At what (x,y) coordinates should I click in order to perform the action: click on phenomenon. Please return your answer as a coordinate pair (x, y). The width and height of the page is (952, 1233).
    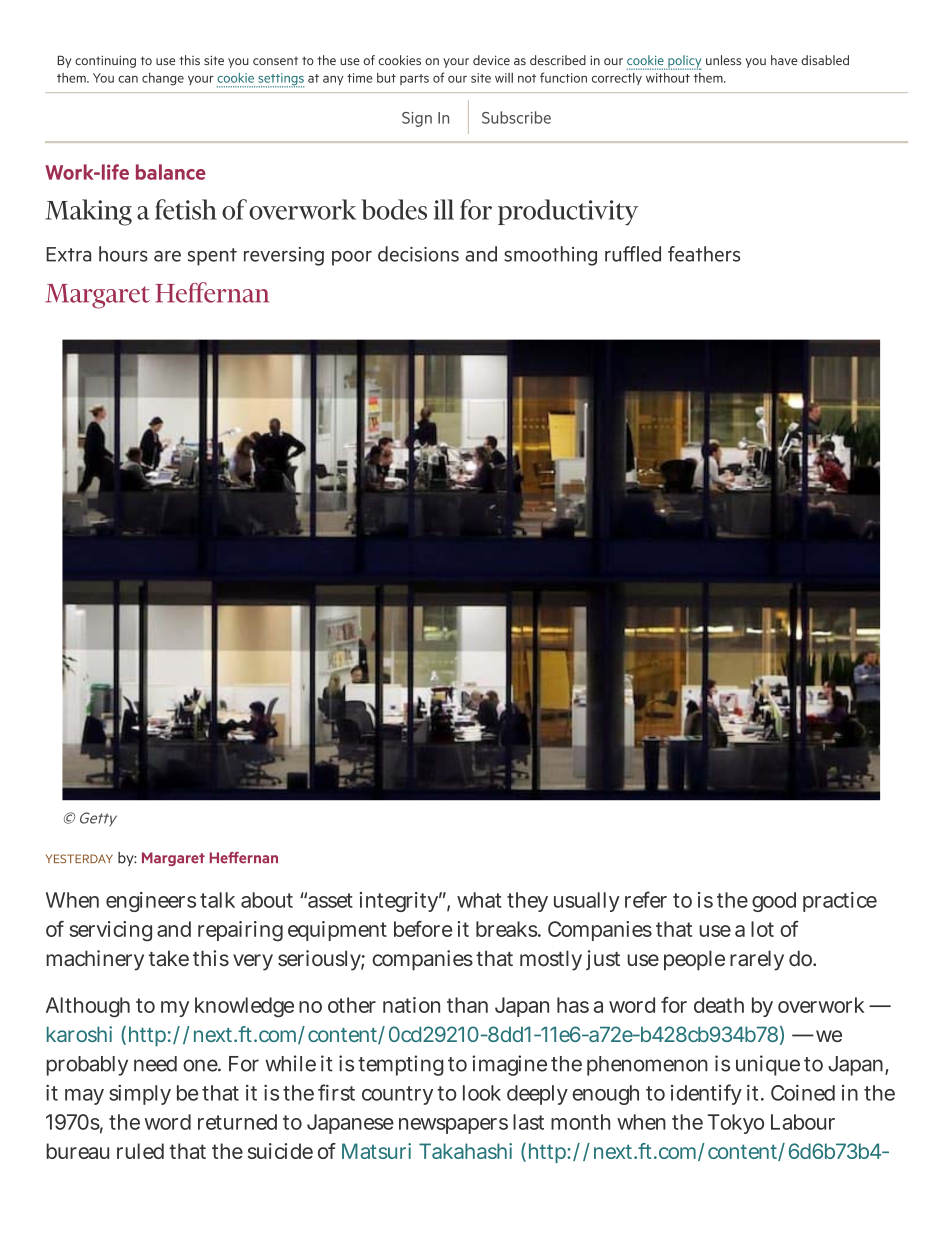
    Looking at the image, I should click on (647, 1066).
